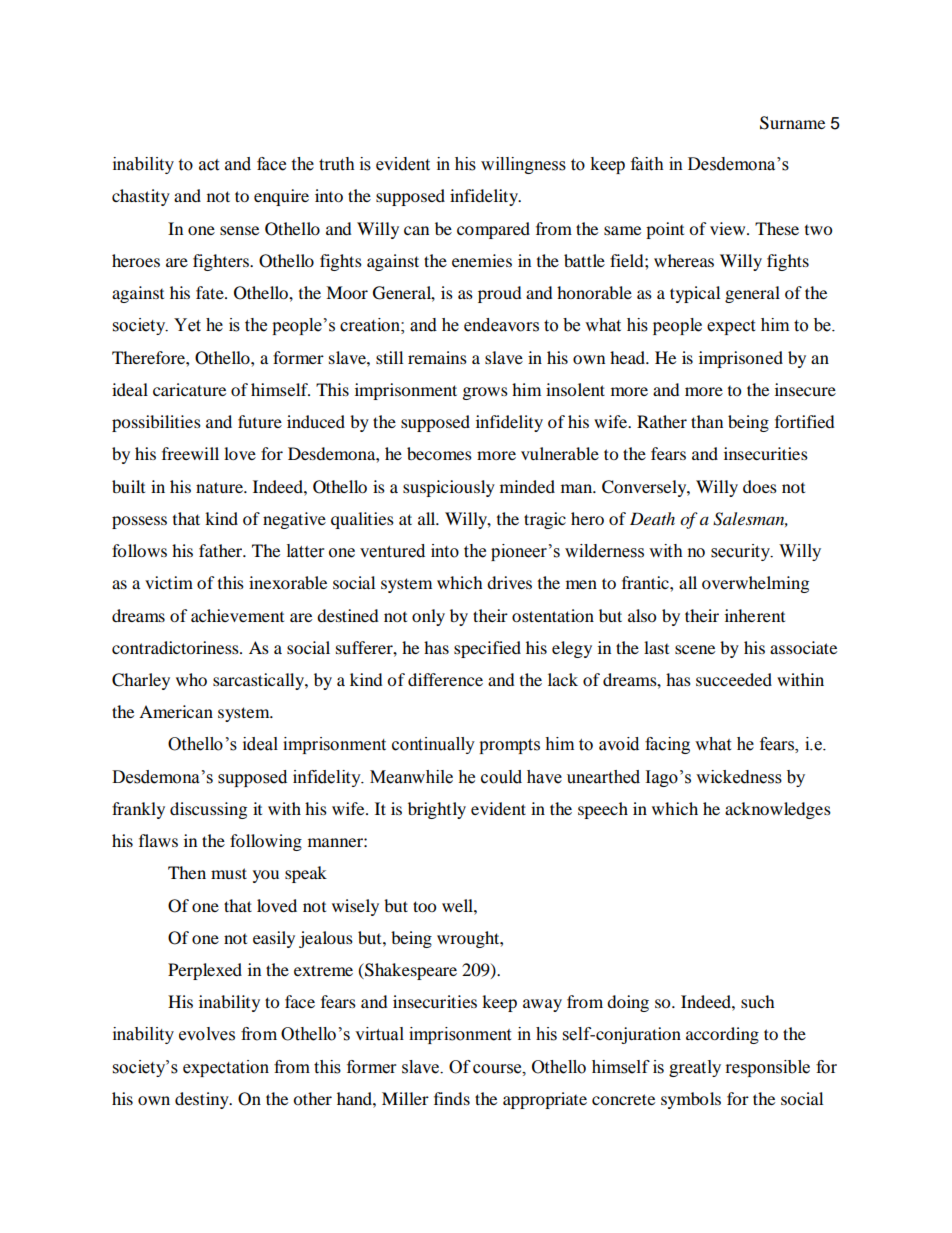 The image size is (952, 1233). I want to click on Surname, so click(792, 123).
